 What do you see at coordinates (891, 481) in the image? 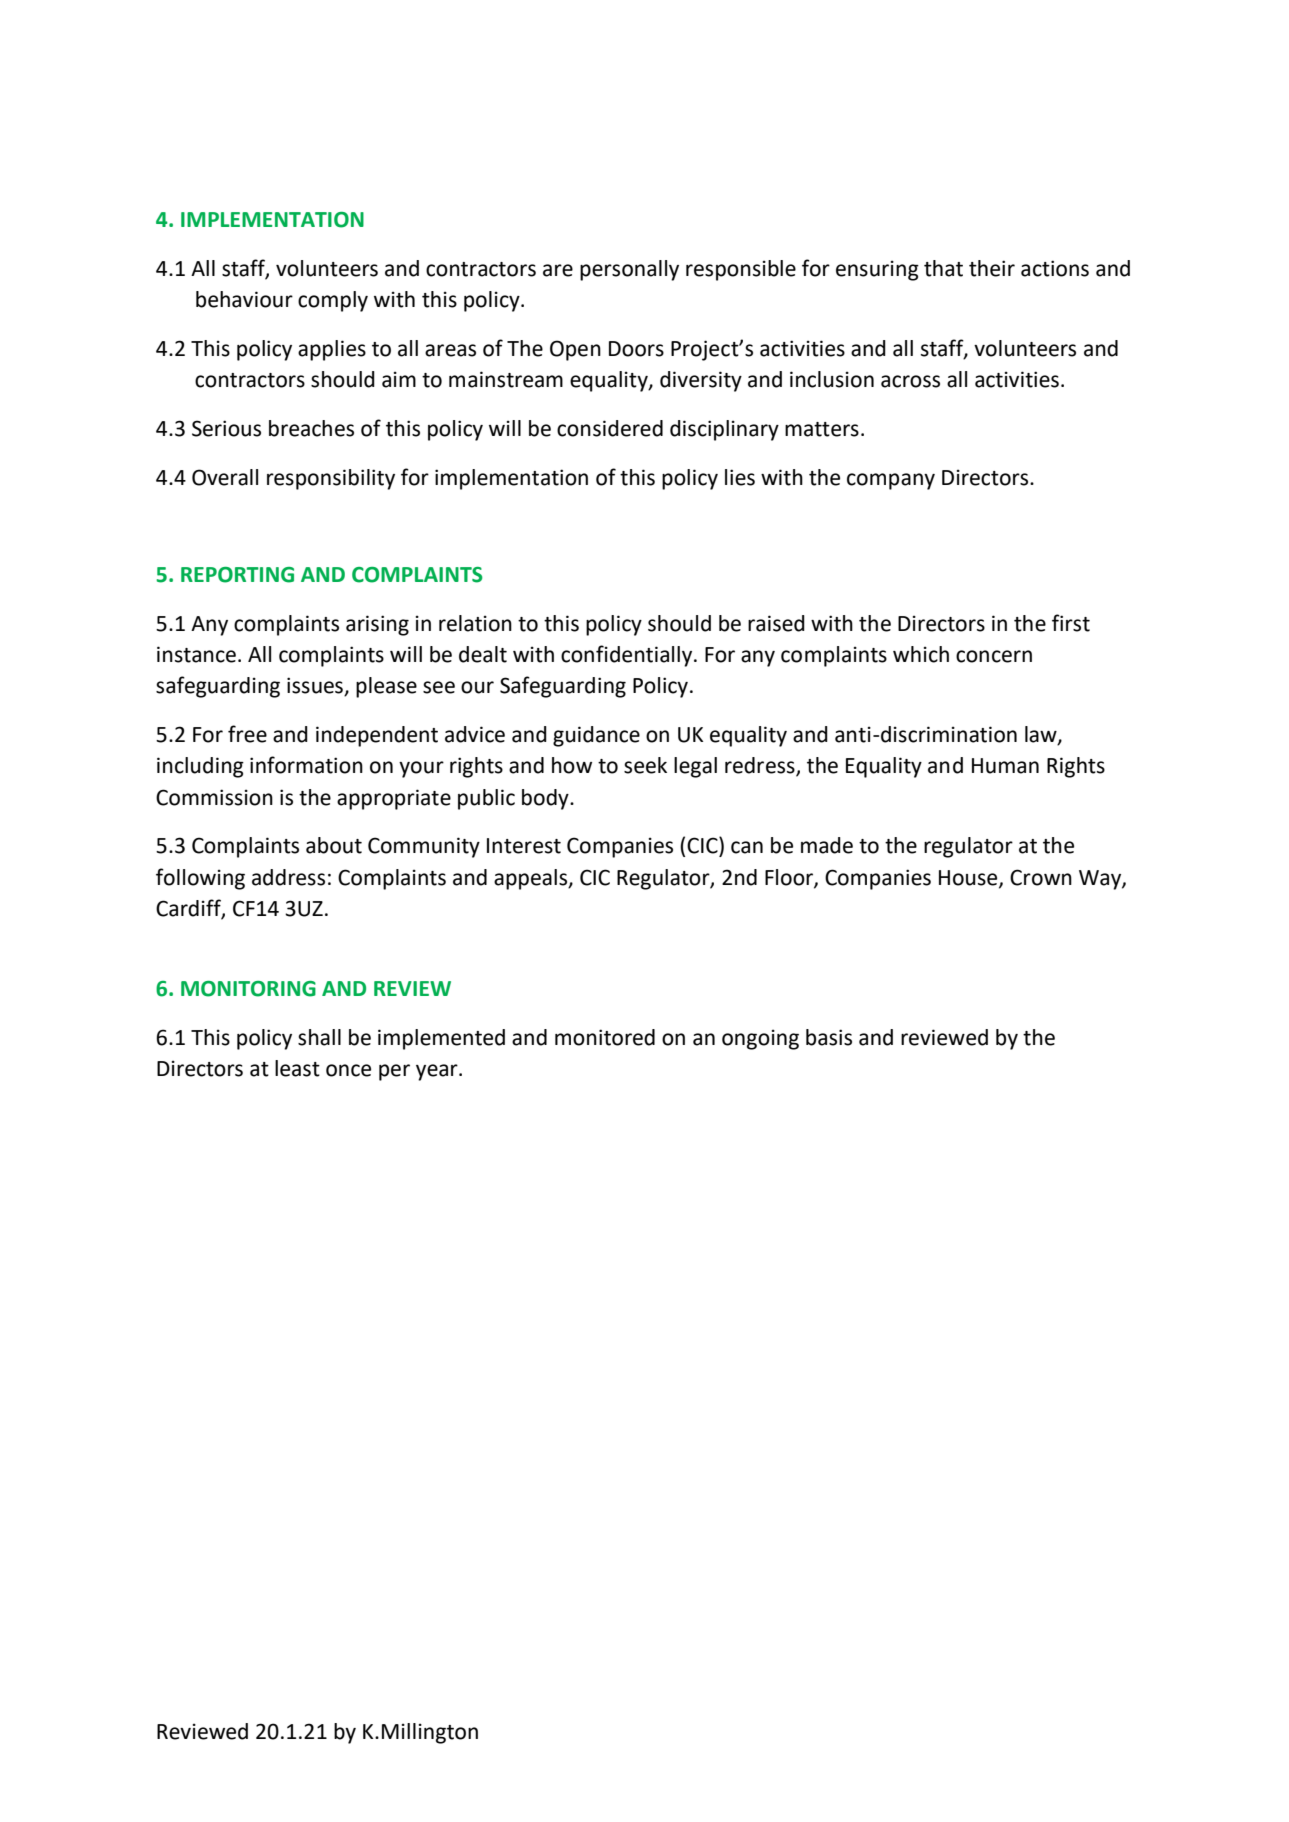
I see `company` at bounding box center [891, 481].
